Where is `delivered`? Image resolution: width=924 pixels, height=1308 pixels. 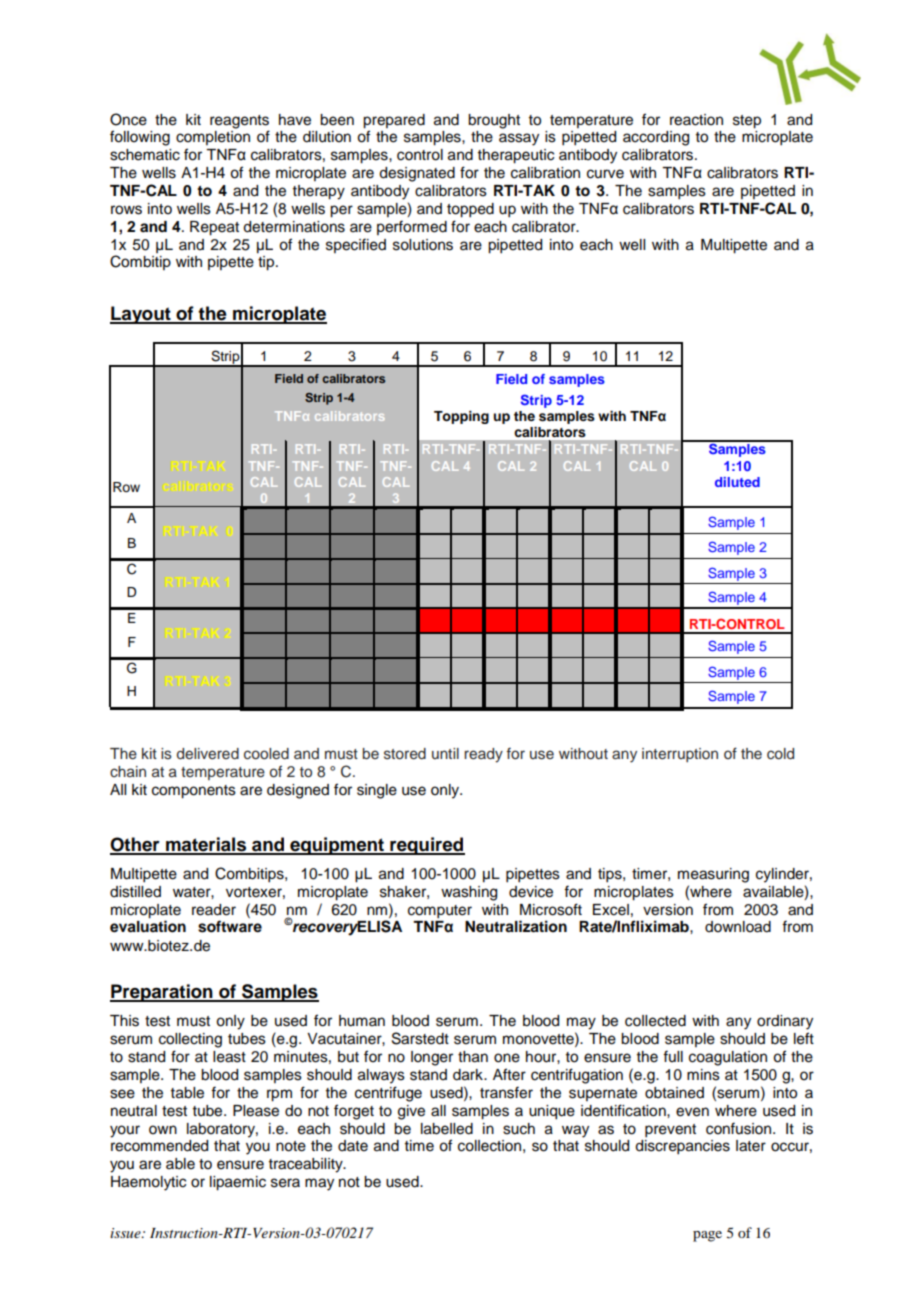 delivered is located at coordinates (208, 754).
